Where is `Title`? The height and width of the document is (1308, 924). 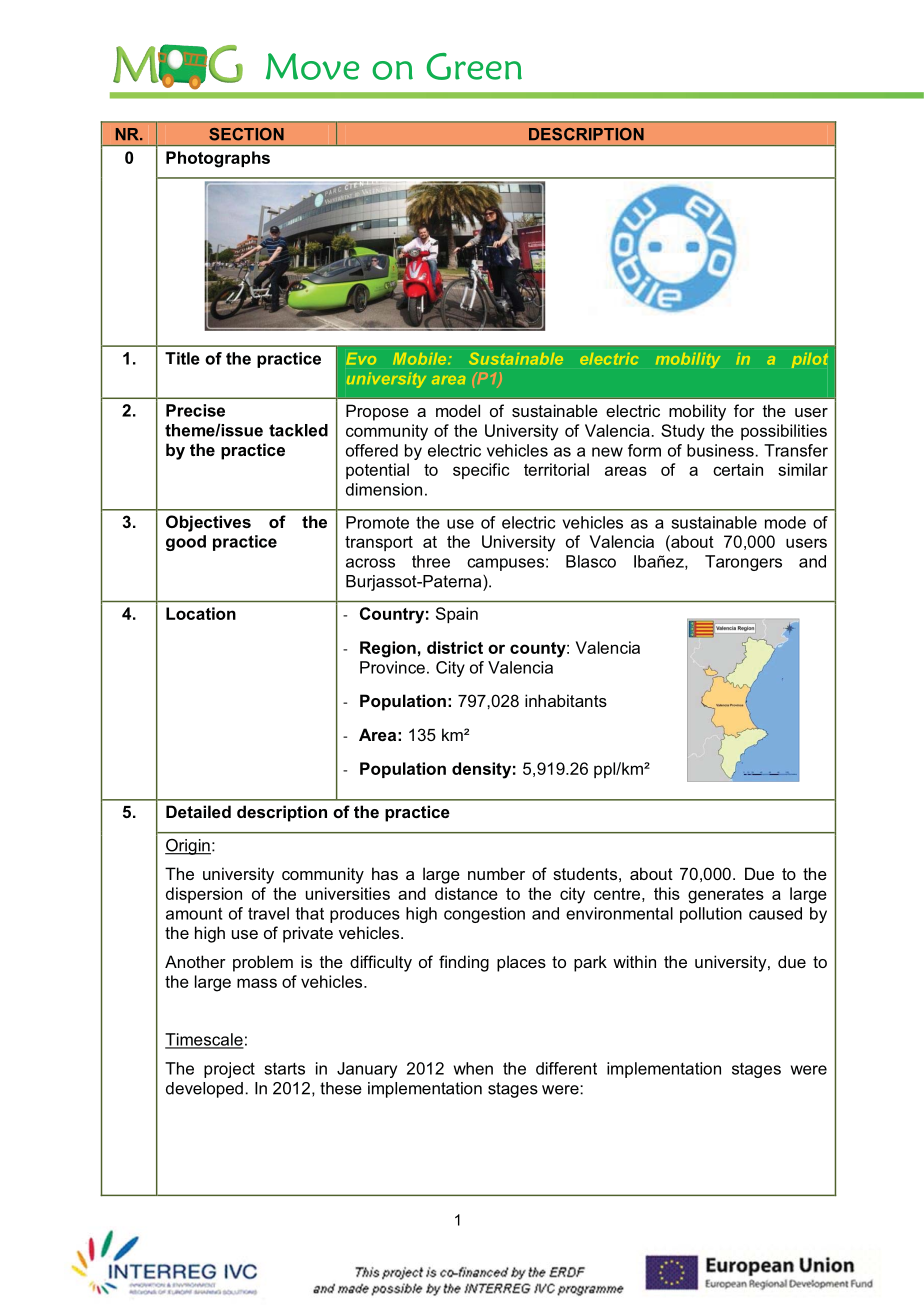
Title is located at coordinates (182, 358).
